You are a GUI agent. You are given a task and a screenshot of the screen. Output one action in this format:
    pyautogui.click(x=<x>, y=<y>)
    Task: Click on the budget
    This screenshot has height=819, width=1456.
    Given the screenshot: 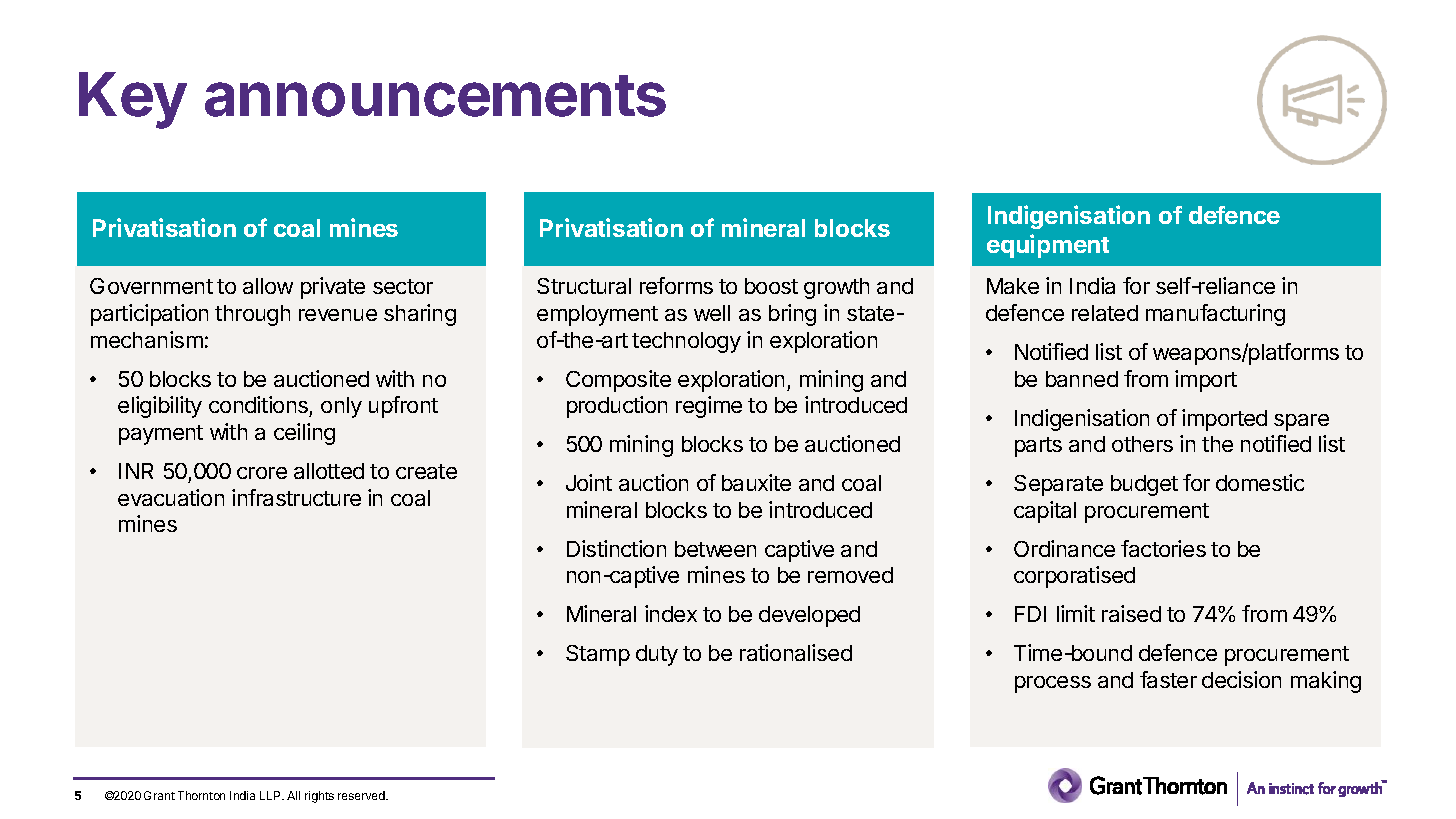 What is the action you would take?
    pyautogui.click(x=1144, y=485)
